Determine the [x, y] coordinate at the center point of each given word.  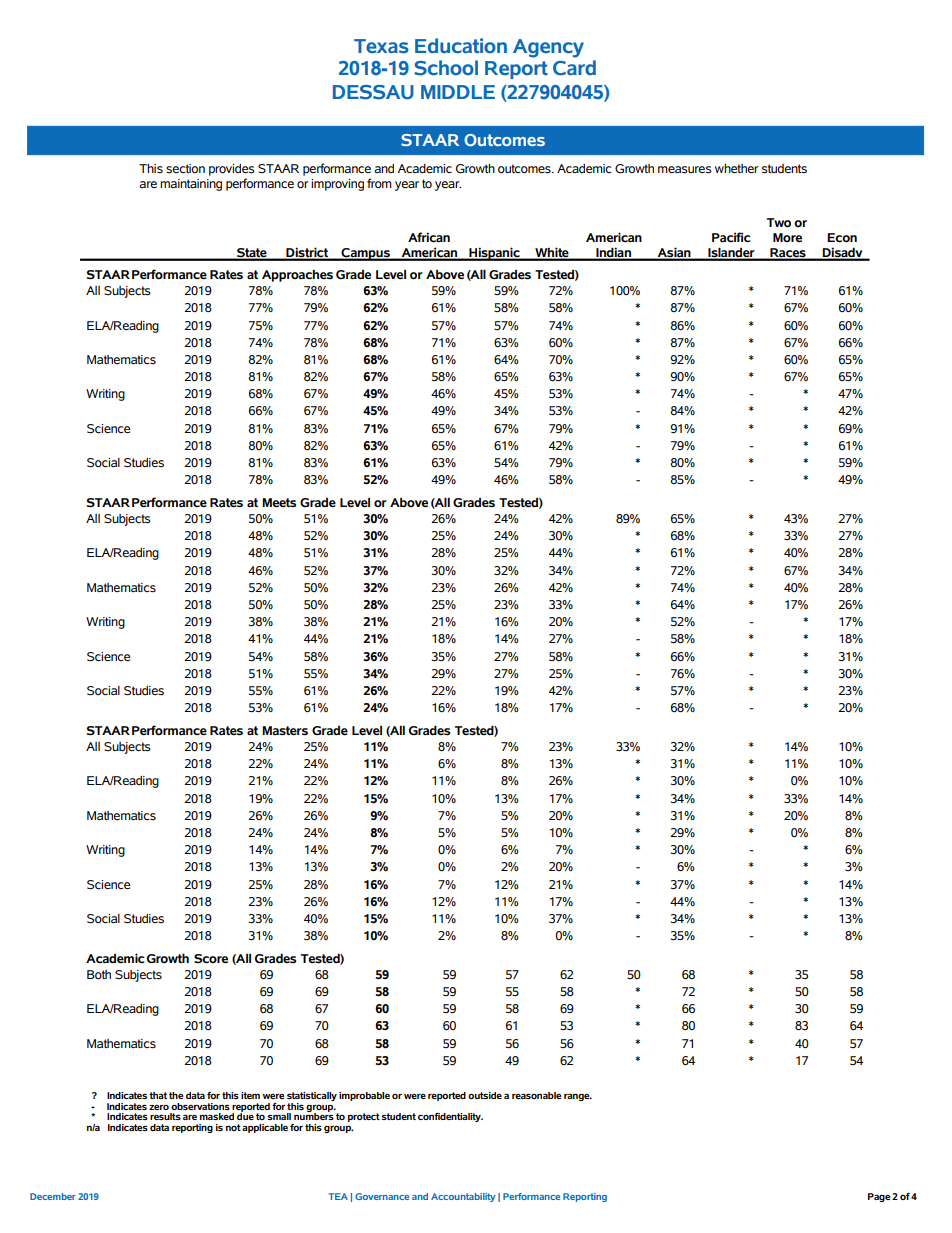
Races [788, 254]
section [185, 169]
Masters [285, 731]
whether [737, 168]
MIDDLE [458, 92]
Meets [279, 503]
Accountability [463, 1197]
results [165, 1116]
